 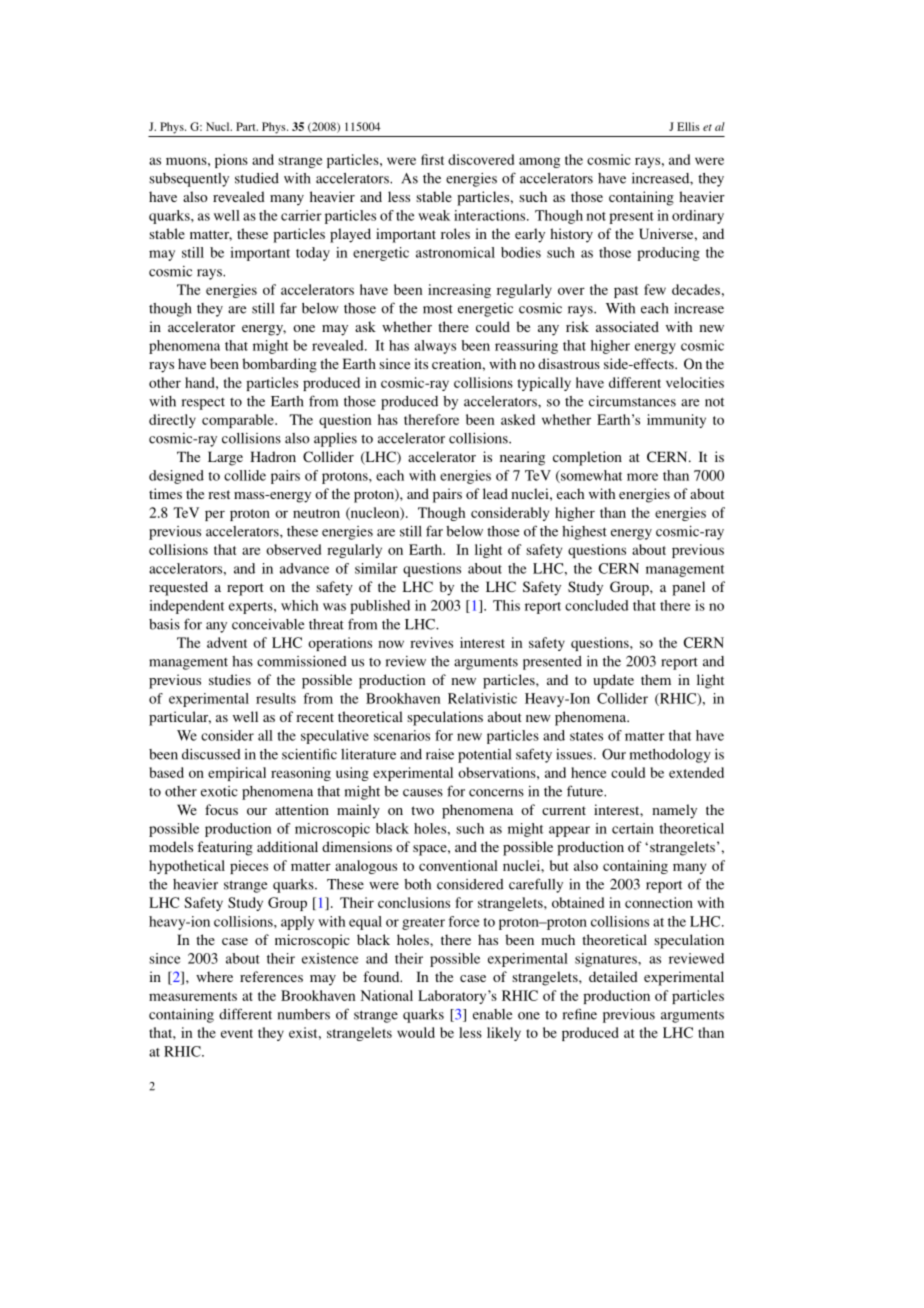 I want to click on first, so click(x=432, y=159).
